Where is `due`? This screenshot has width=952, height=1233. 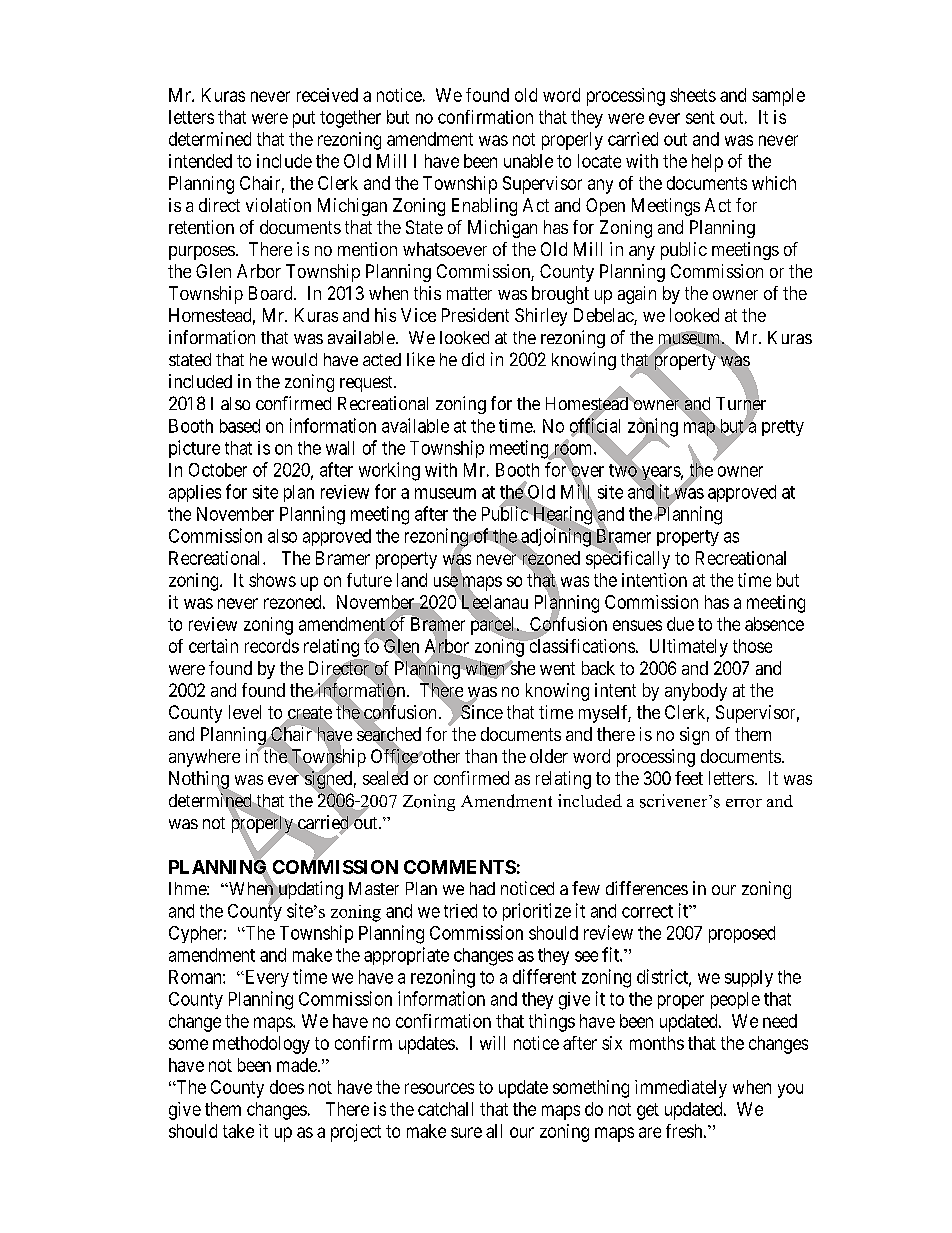
due is located at coordinates (680, 624).
